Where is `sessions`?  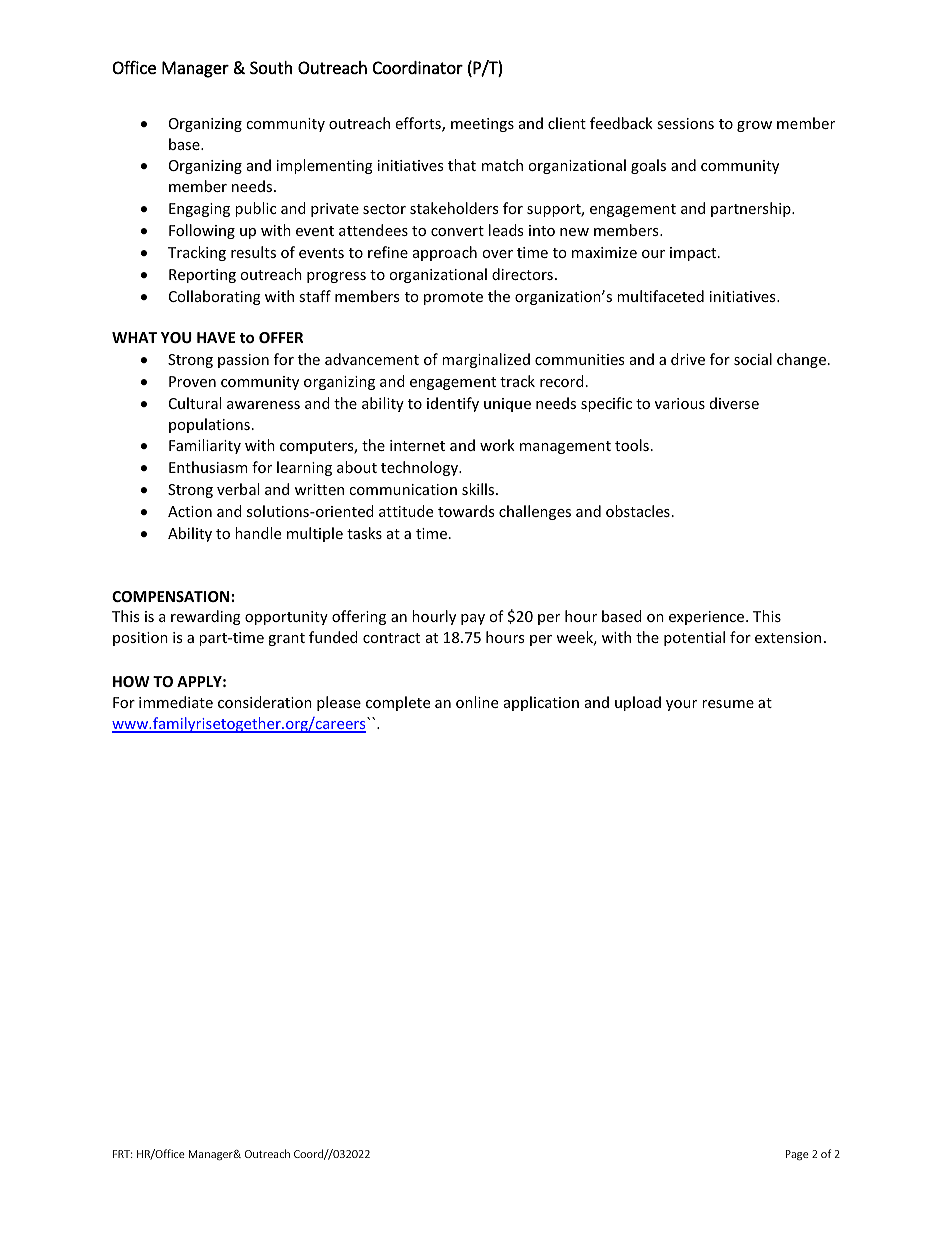 sessions is located at coordinates (685, 123).
